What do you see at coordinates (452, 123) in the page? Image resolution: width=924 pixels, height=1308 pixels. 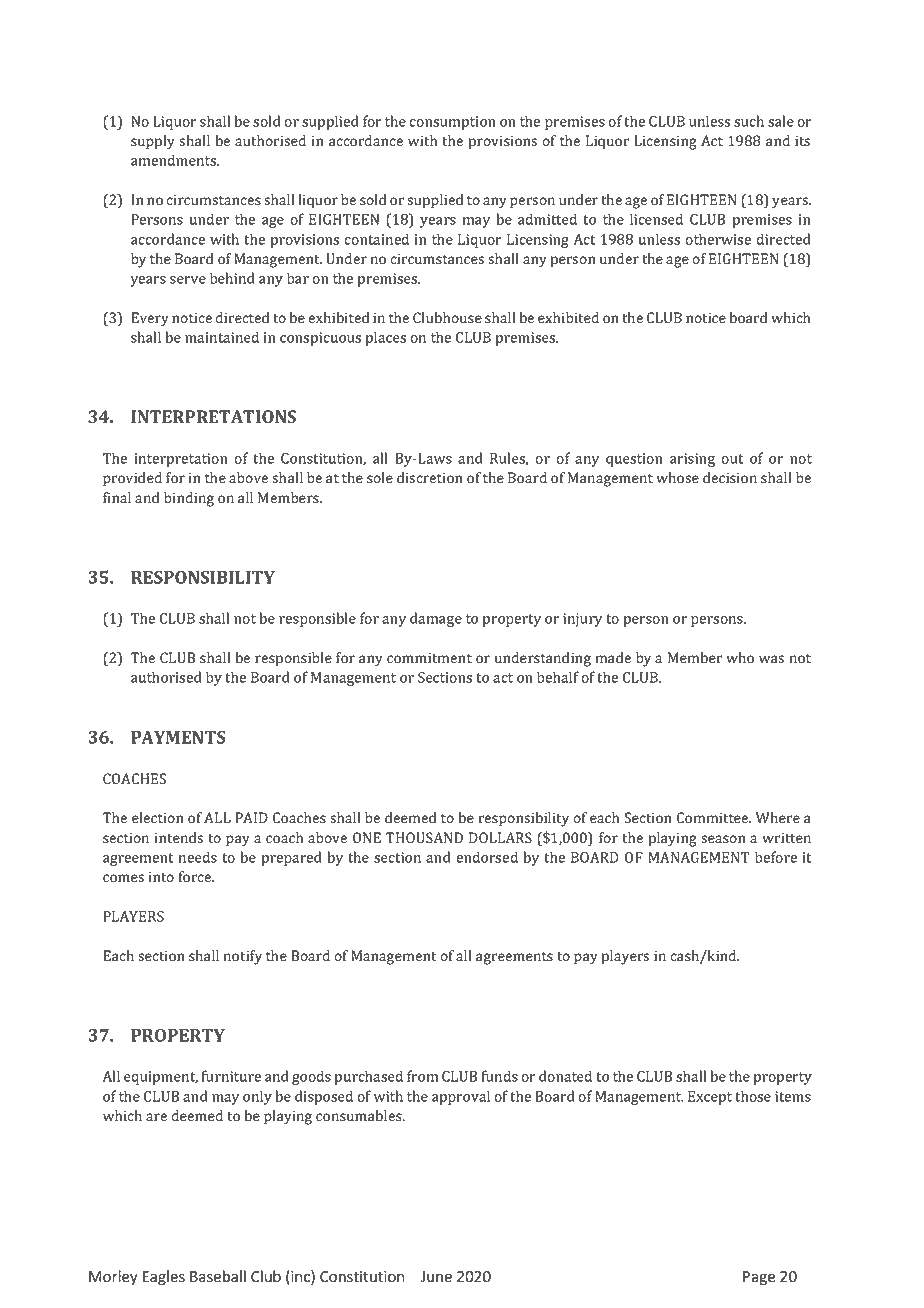 I see `consumption` at bounding box center [452, 123].
